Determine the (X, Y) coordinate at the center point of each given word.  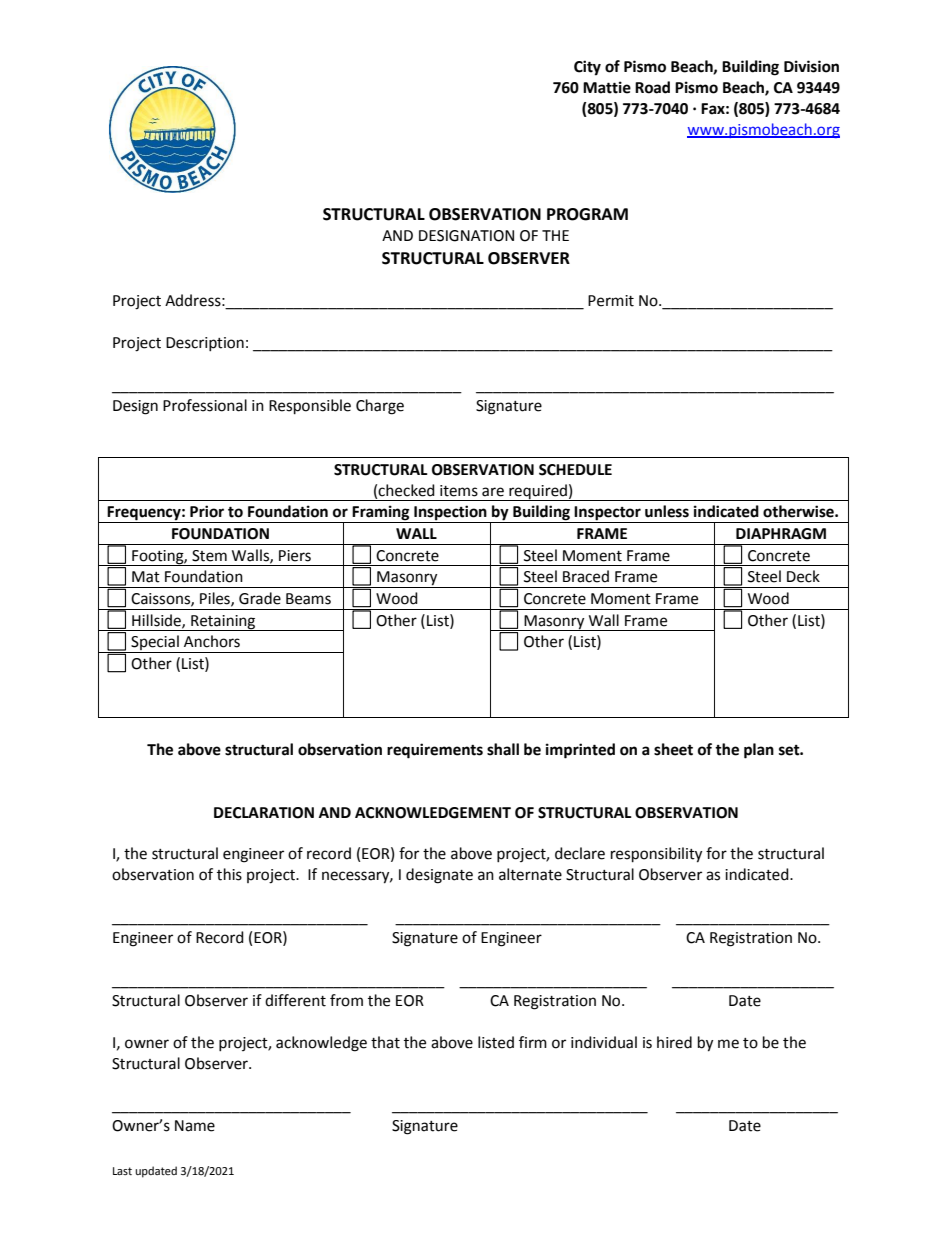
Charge (380, 407)
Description (205, 344)
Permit (611, 301)
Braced (586, 576)
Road (652, 87)
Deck (803, 576)
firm (533, 1042)
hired (674, 1042)
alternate (530, 874)
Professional (205, 405)
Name (195, 1126)
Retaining (223, 623)
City (587, 68)
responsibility (656, 855)
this (229, 874)
